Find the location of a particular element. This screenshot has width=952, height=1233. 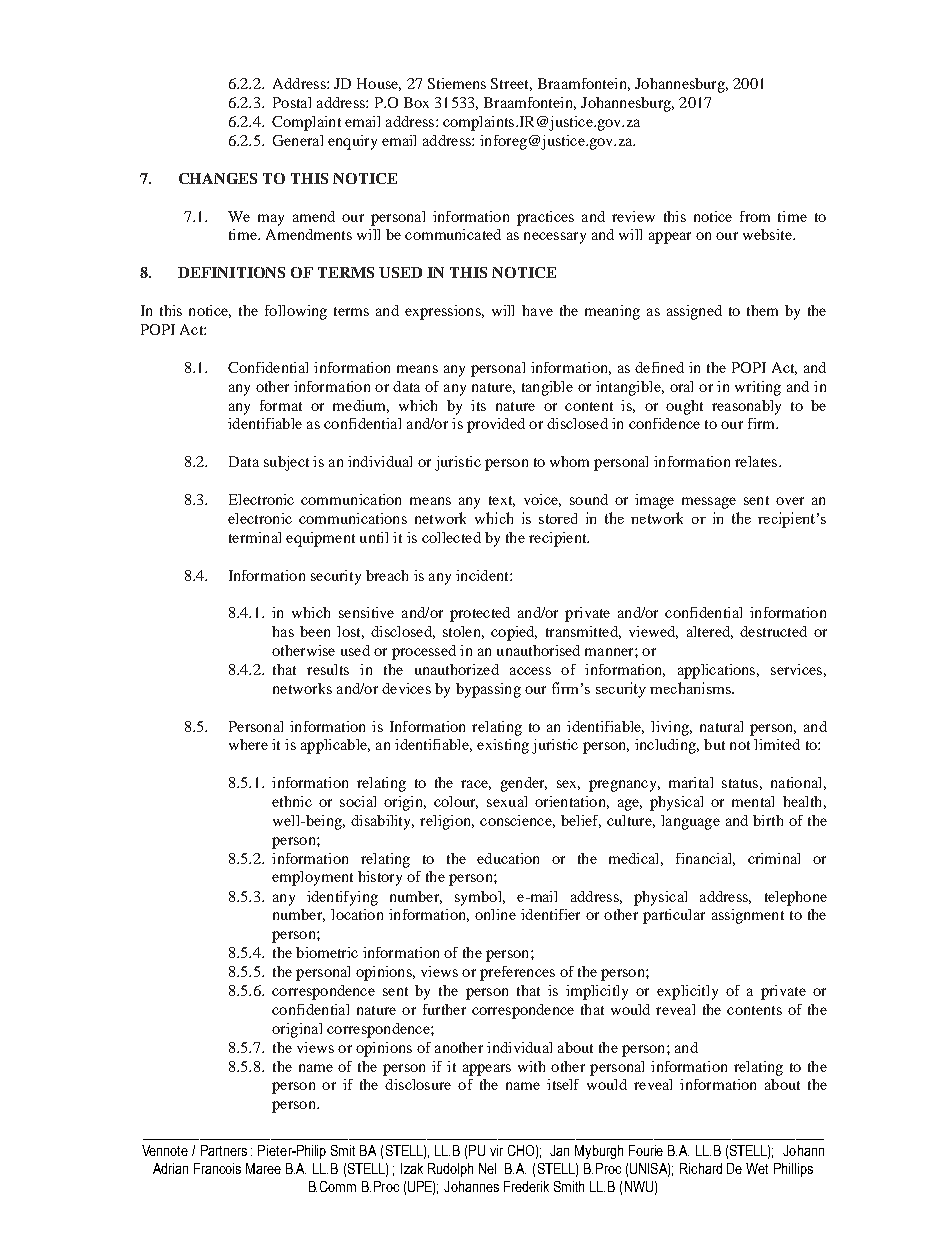

Box is located at coordinates (416, 102).
